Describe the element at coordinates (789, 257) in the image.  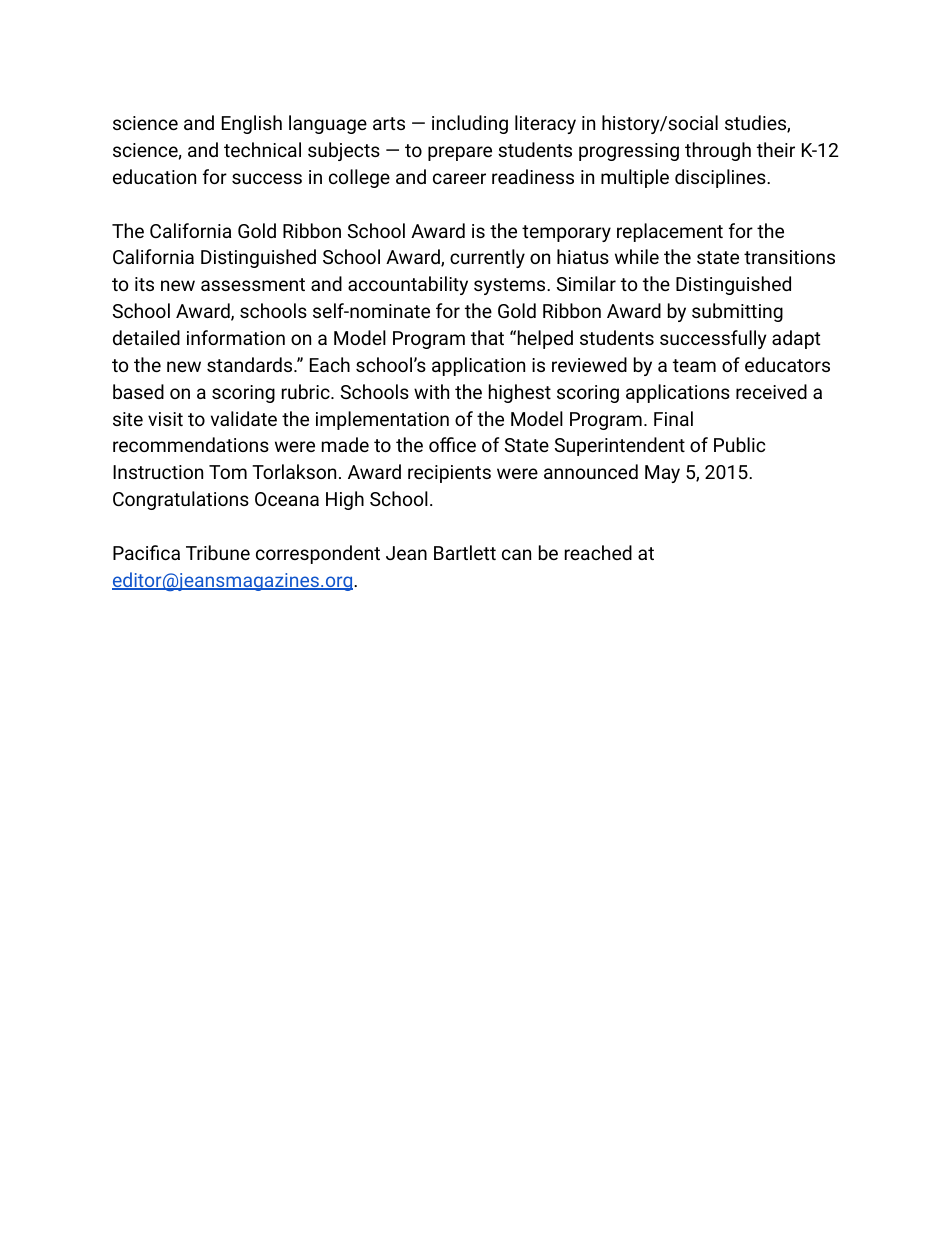
I see `transitions` at that location.
